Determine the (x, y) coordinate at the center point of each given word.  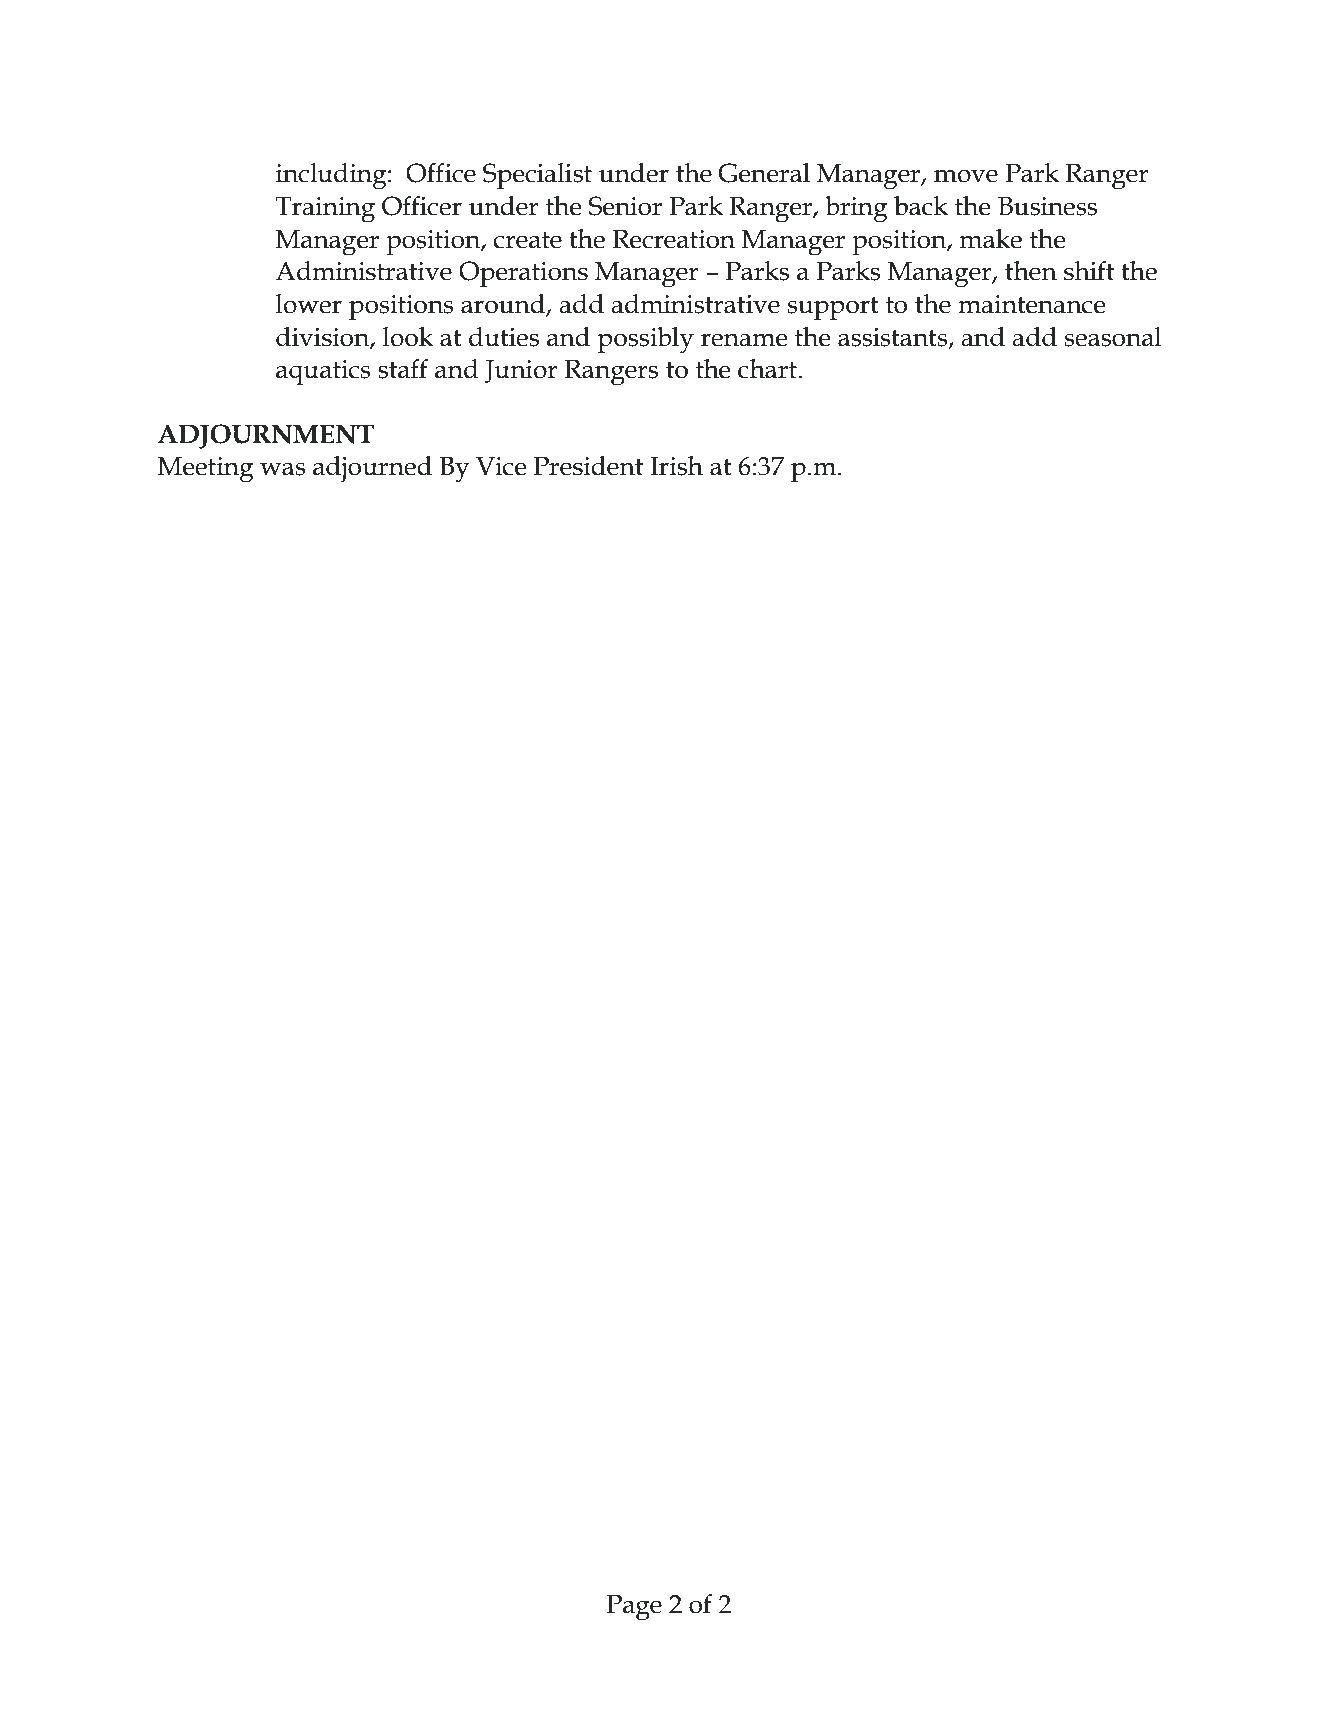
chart (767, 369)
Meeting (206, 470)
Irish (676, 466)
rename (744, 340)
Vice (501, 466)
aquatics (323, 372)
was (283, 469)
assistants (894, 338)
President (588, 466)
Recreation (674, 239)
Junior (521, 372)
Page (634, 1608)
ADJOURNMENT (266, 436)
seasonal (1113, 337)
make (991, 239)
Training (325, 210)
